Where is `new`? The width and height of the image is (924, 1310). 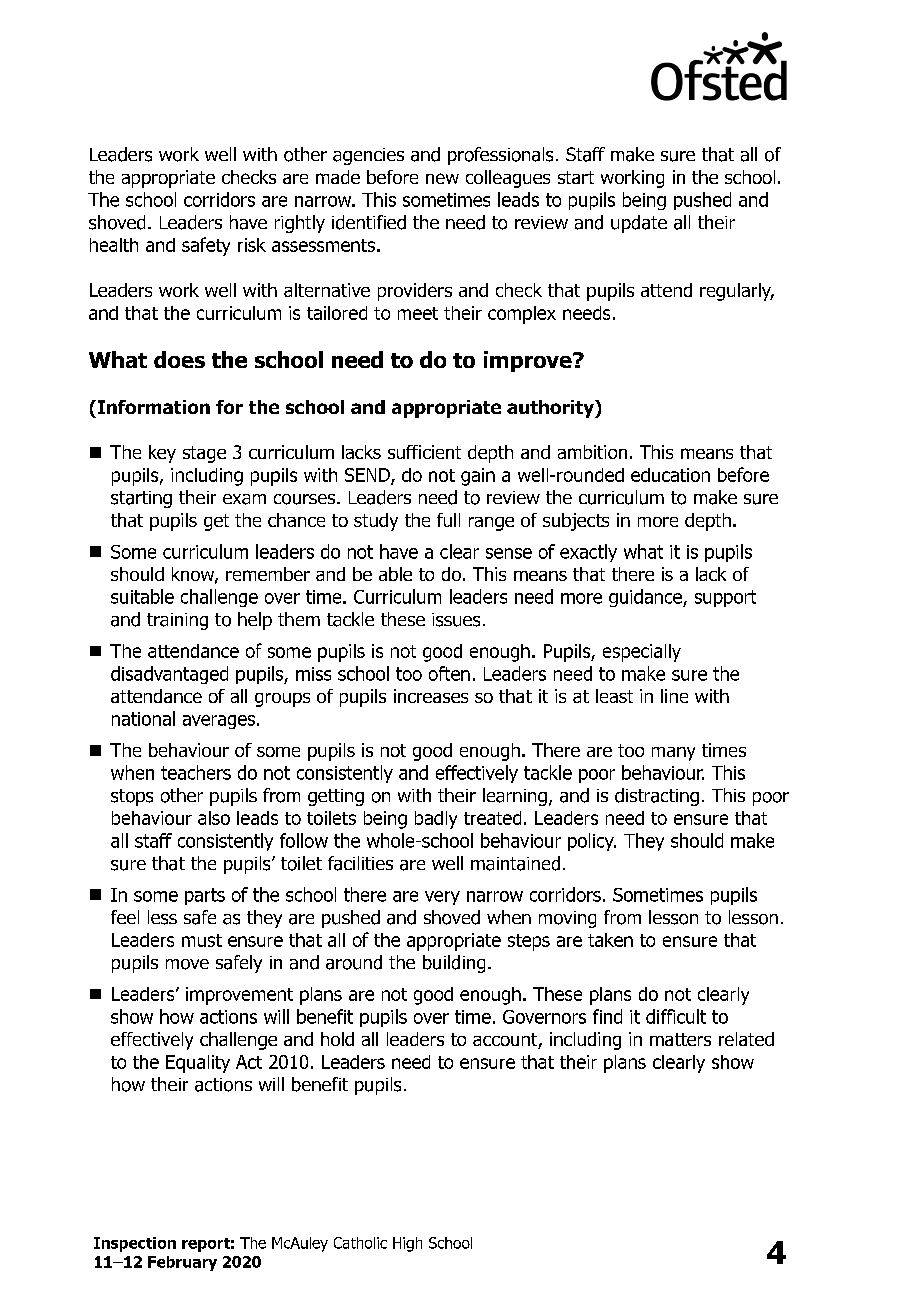 new is located at coordinates (442, 178).
